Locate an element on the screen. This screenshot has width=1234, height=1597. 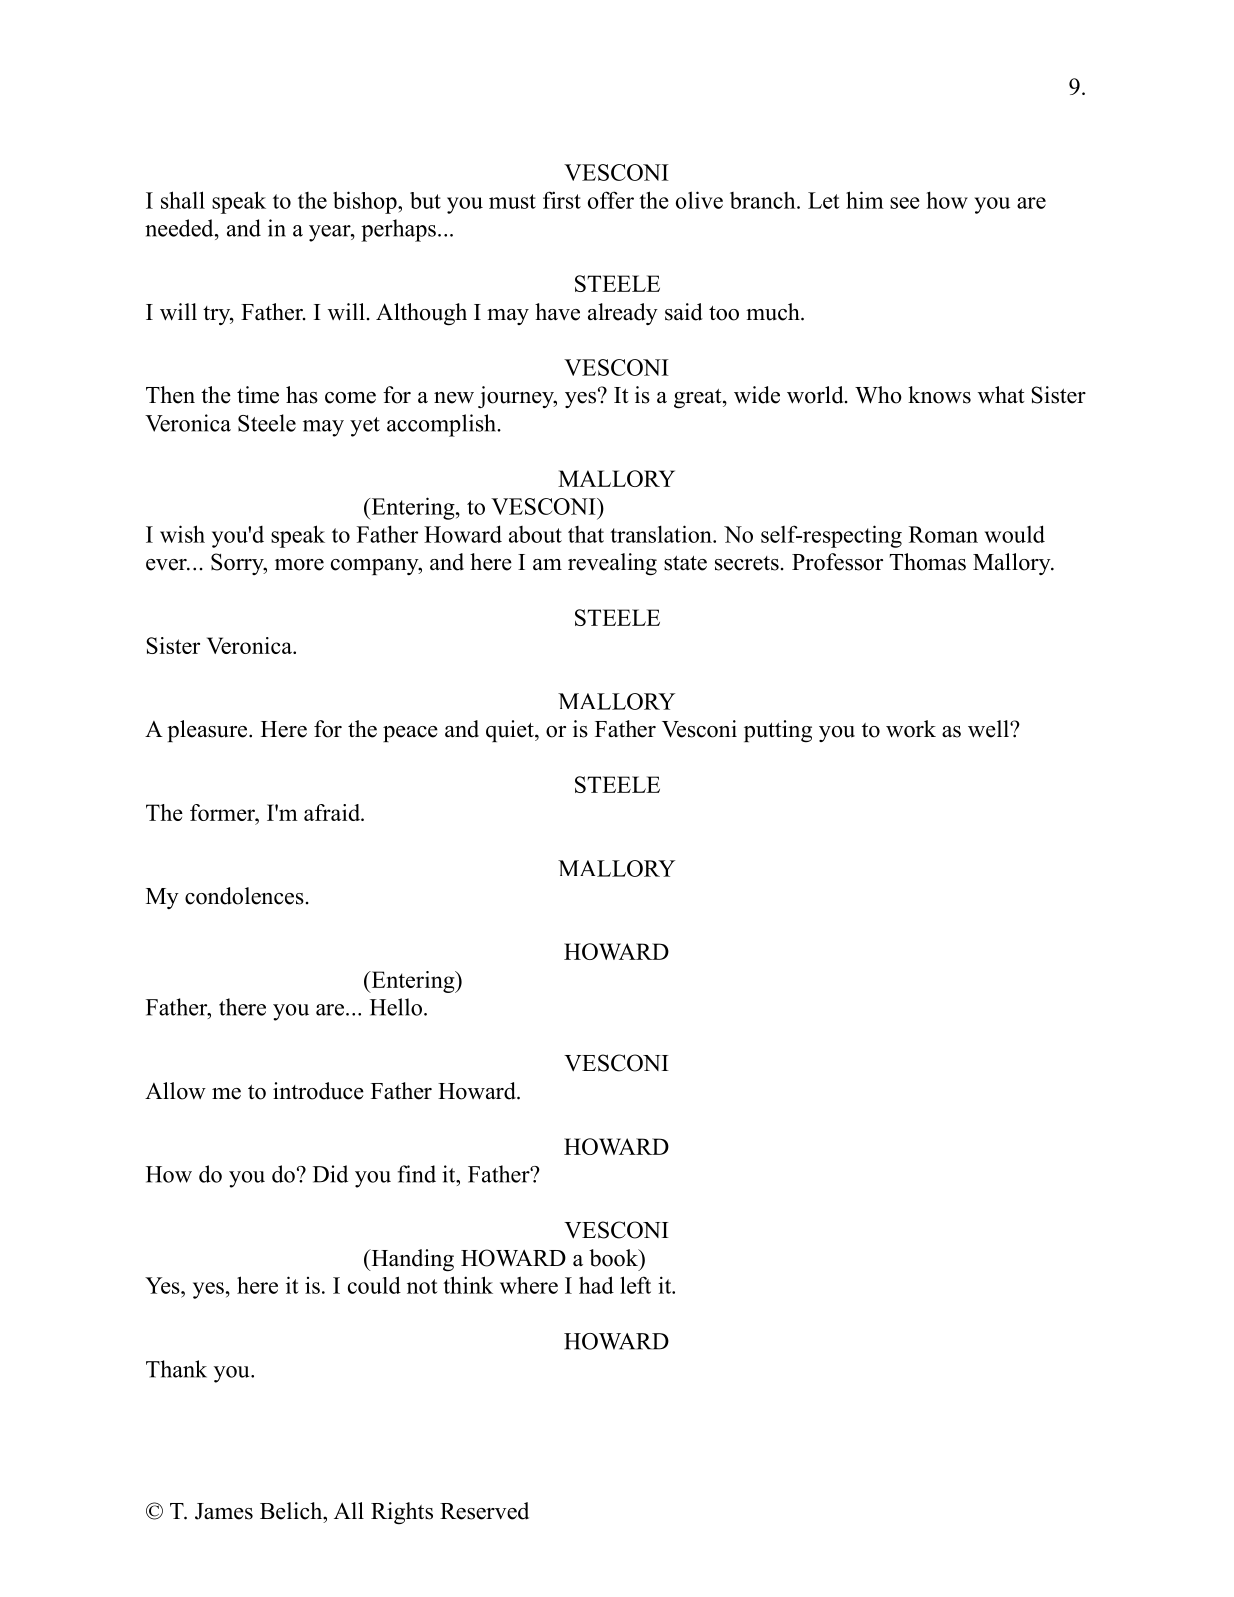
Hello is located at coordinates (397, 1007).
